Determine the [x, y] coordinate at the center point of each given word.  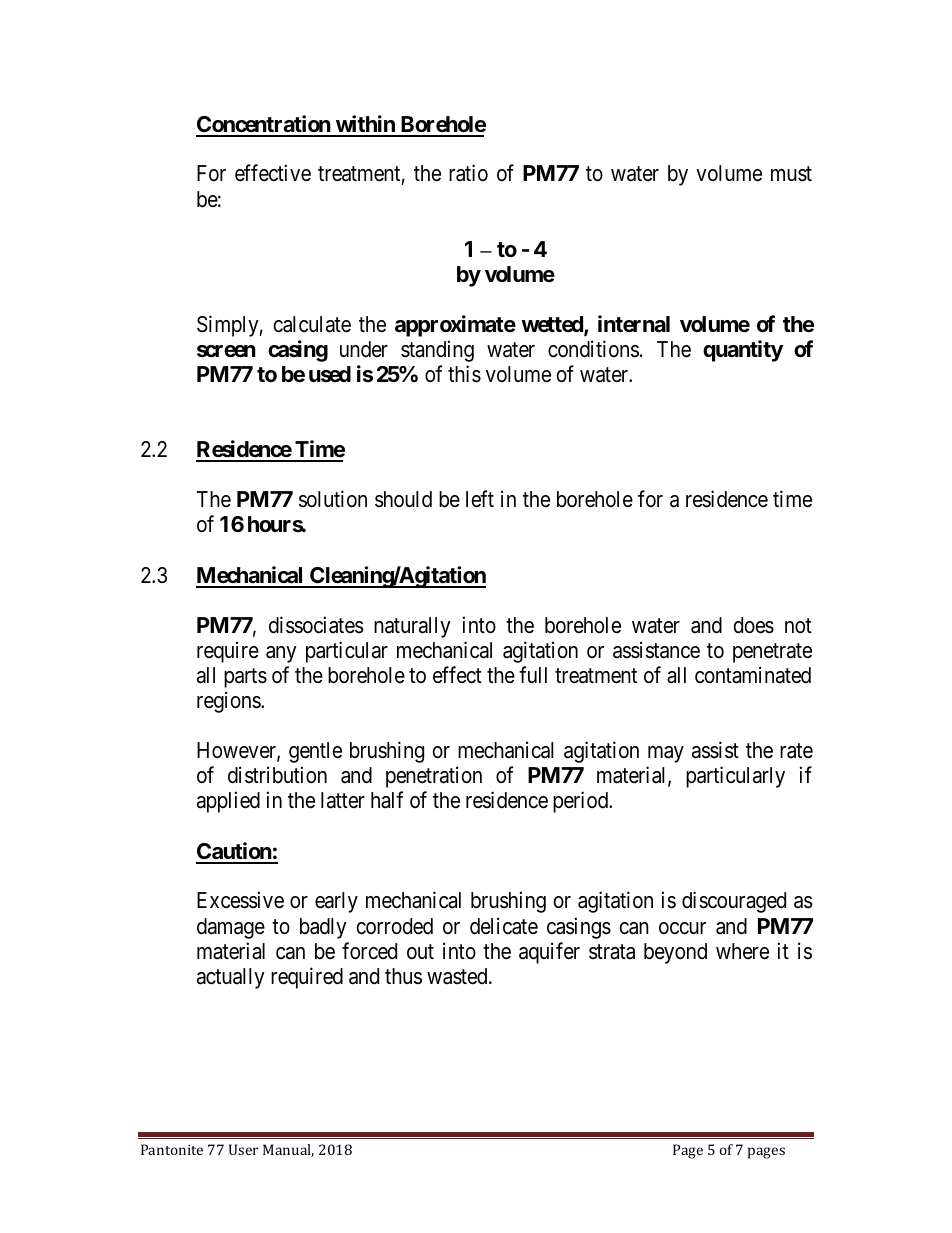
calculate [312, 324]
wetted [553, 325]
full [533, 674]
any [281, 654]
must [791, 174]
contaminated [753, 675]
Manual [288, 1150]
